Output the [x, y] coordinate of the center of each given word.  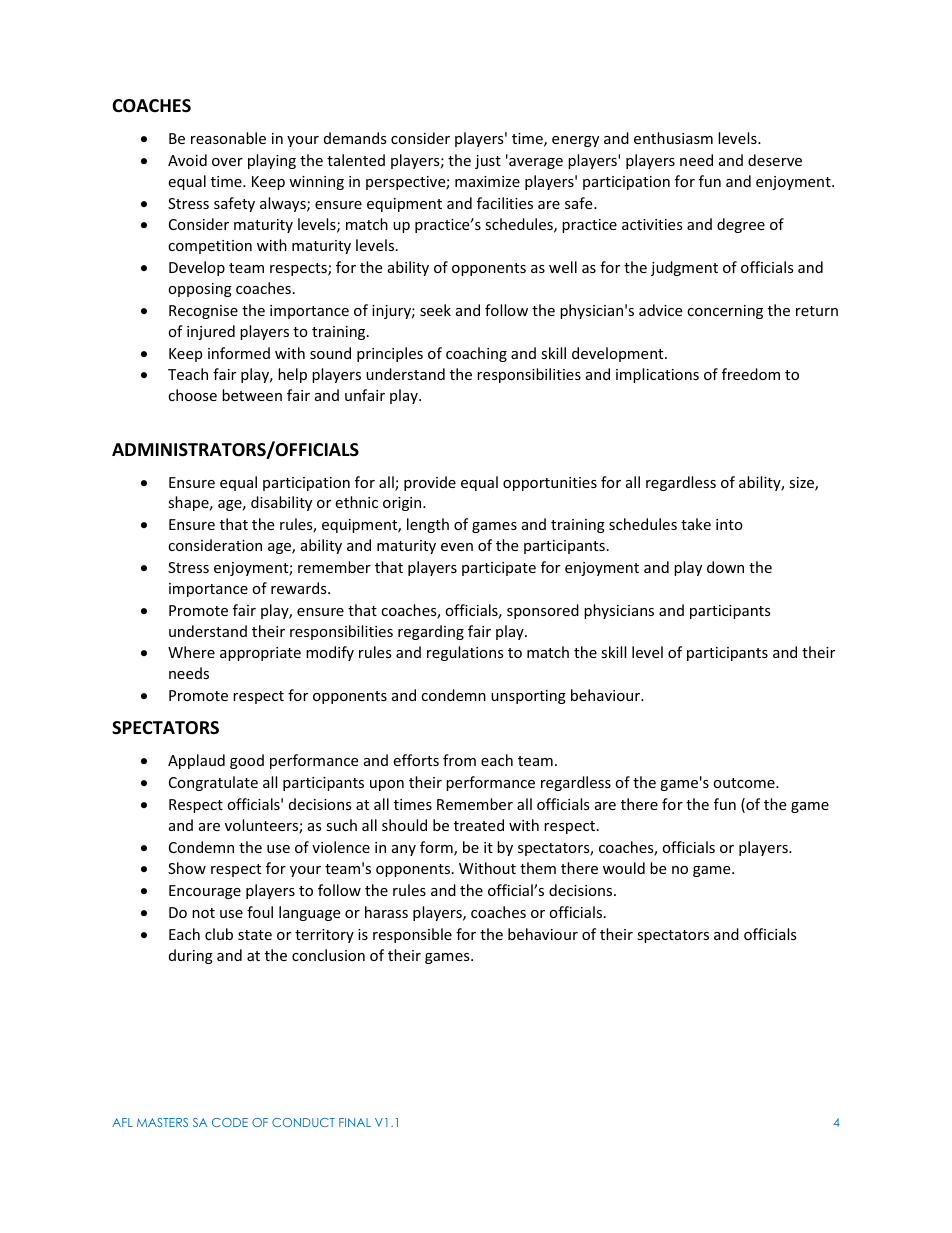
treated [479, 825]
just [488, 162]
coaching [476, 354]
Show [187, 868]
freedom [751, 374]
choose [192, 395]
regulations [465, 653]
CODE [230, 1122]
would [624, 868]
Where [191, 652]
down [725, 567]
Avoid [187, 160]
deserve [775, 160]
